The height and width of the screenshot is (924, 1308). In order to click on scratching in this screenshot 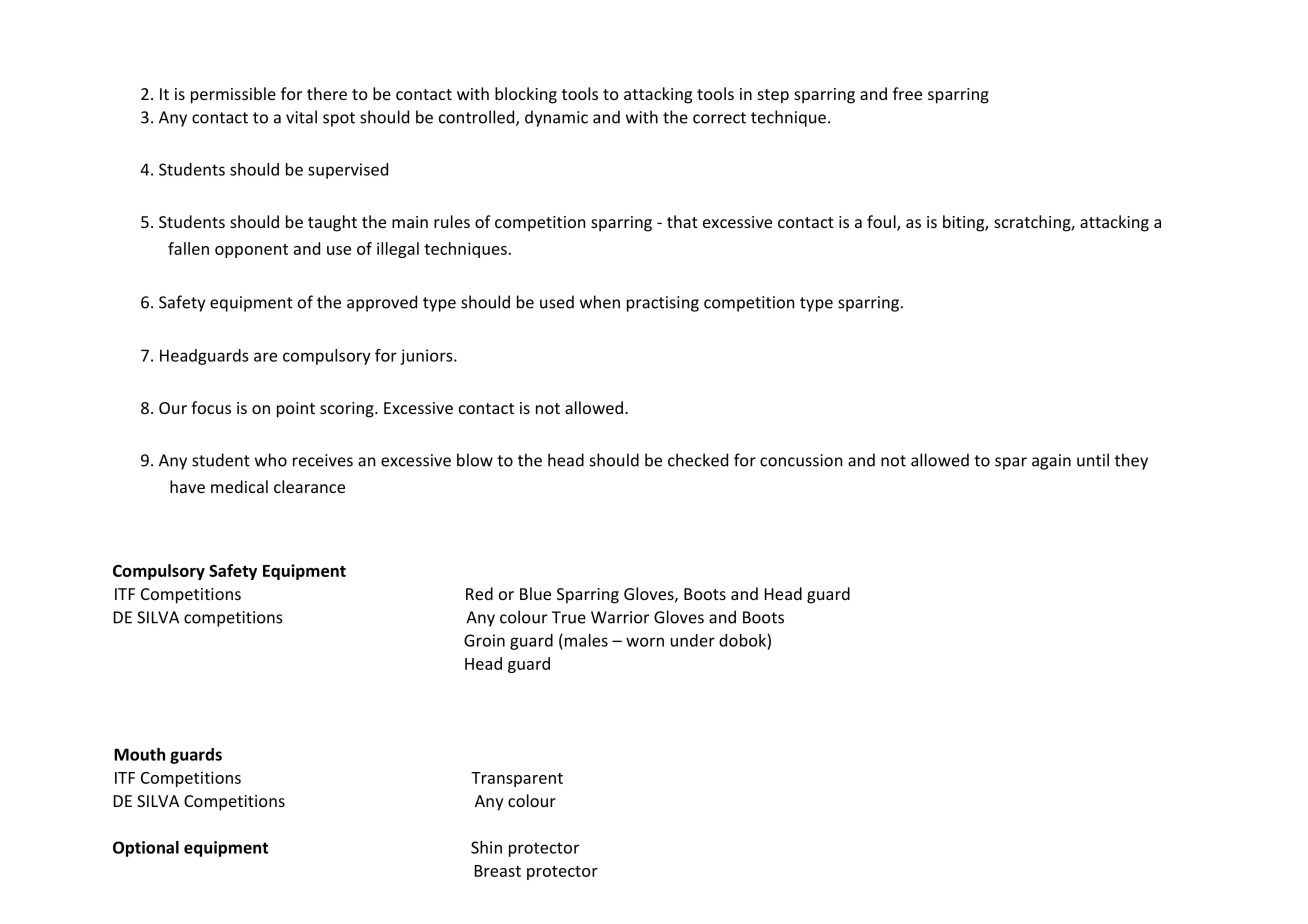, I will do `click(1033, 223)`.
